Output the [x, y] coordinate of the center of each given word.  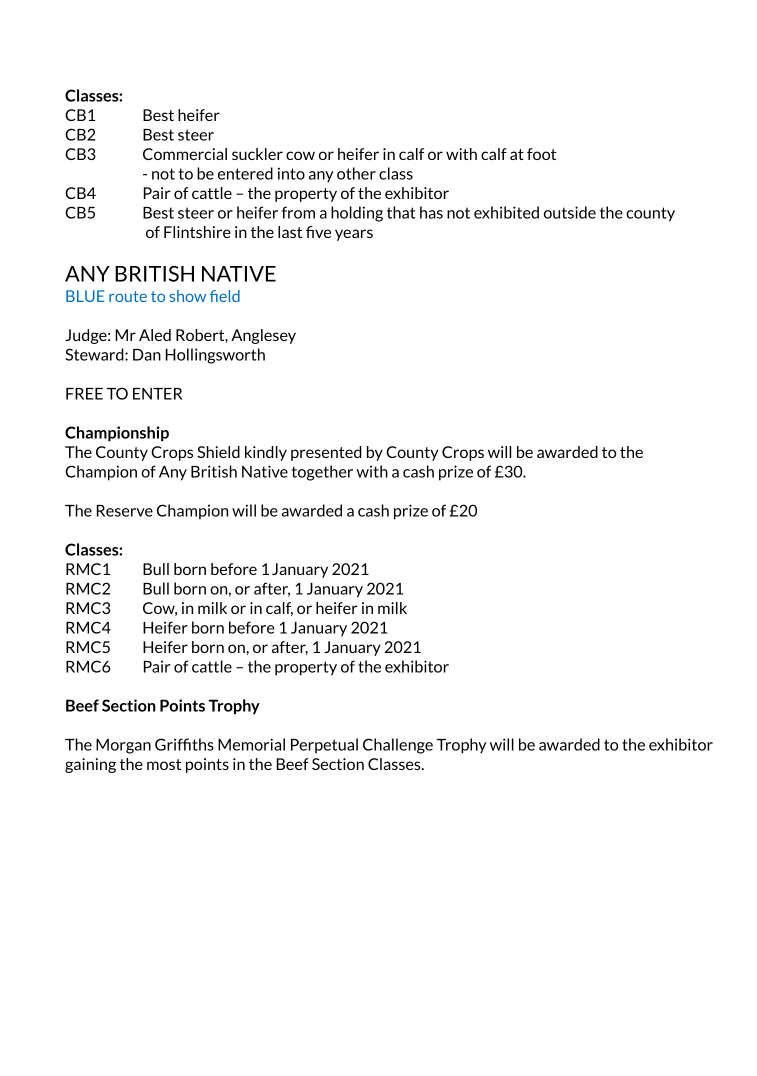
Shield [218, 452]
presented [326, 453]
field [225, 296]
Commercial [185, 154]
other [356, 173]
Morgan [123, 746]
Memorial [251, 744]
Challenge [398, 746]
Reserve [125, 511]
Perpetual [324, 746]
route [128, 296]
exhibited [506, 212]
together [322, 473]
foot [541, 154]
